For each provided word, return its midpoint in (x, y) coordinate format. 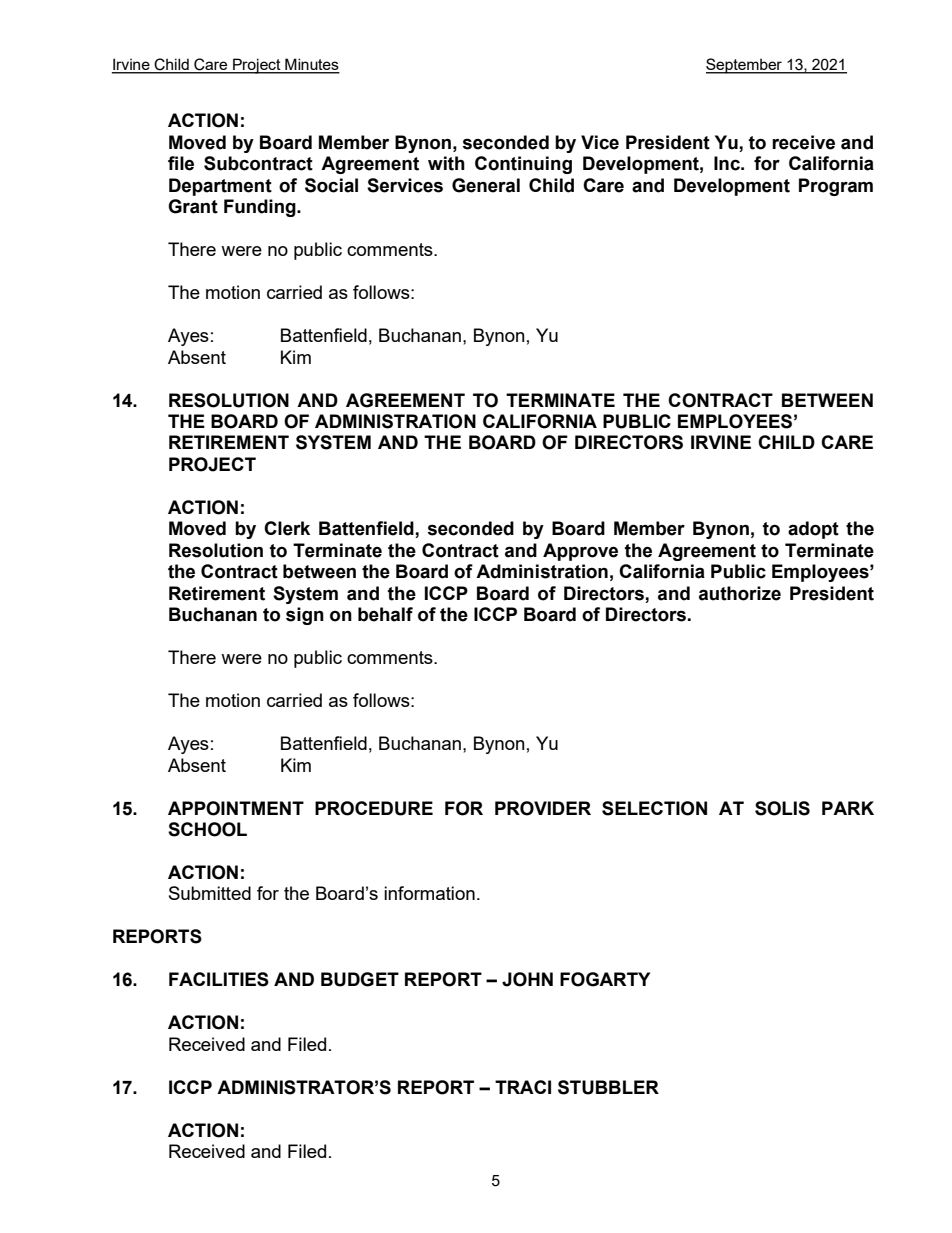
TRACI (523, 1087)
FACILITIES (219, 979)
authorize (740, 593)
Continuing (523, 165)
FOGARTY (605, 979)
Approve (580, 552)
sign (305, 616)
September (745, 66)
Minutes (311, 65)
